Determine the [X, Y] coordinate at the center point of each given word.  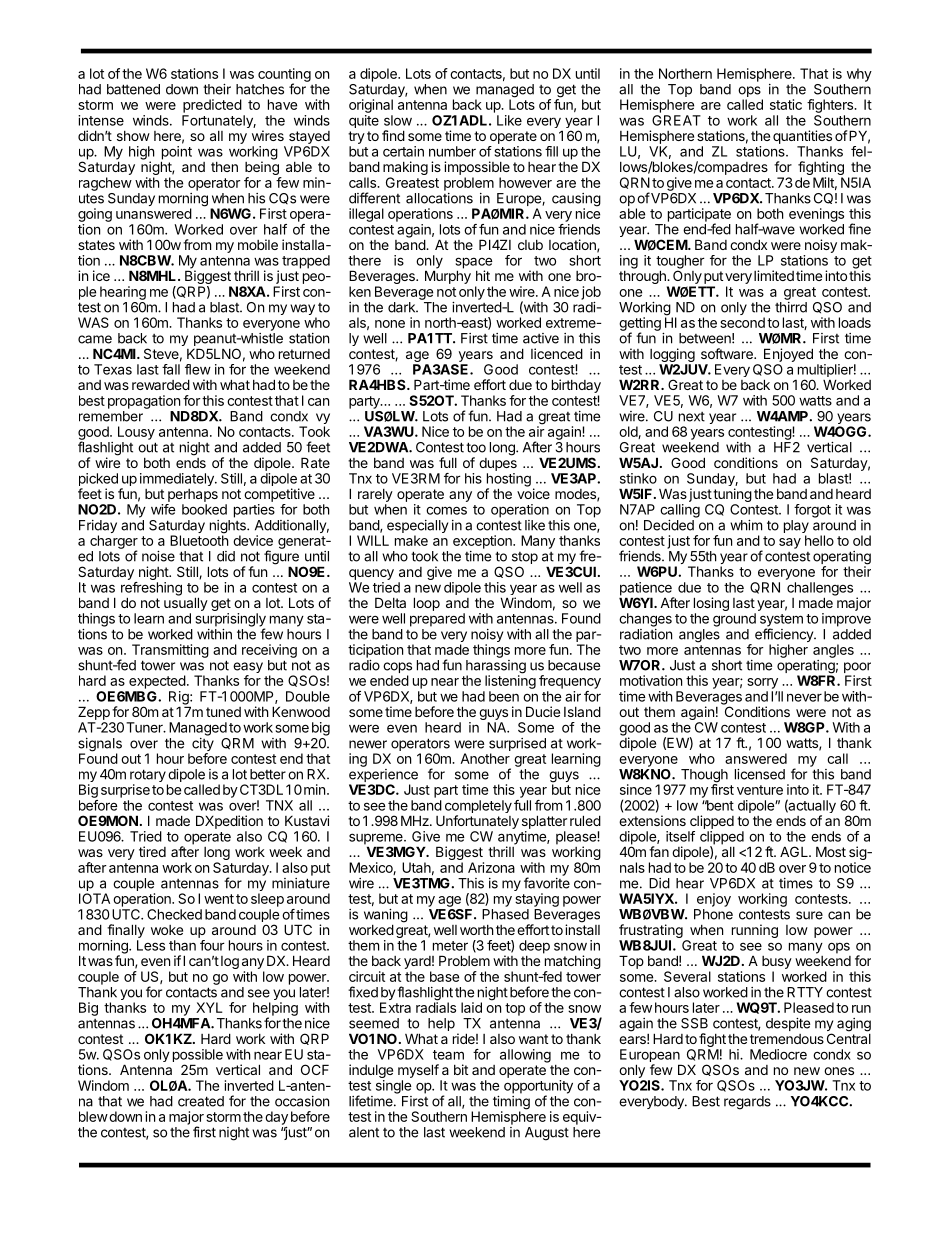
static [786, 104]
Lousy [136, 433]
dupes [498, 463]
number [452, 151]
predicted [212, 106]
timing [511, 1104]
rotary [148, 777]
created [201, 1101]
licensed [760, 774]
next [692, 417]
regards [747, 1103]
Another [485, 758]
